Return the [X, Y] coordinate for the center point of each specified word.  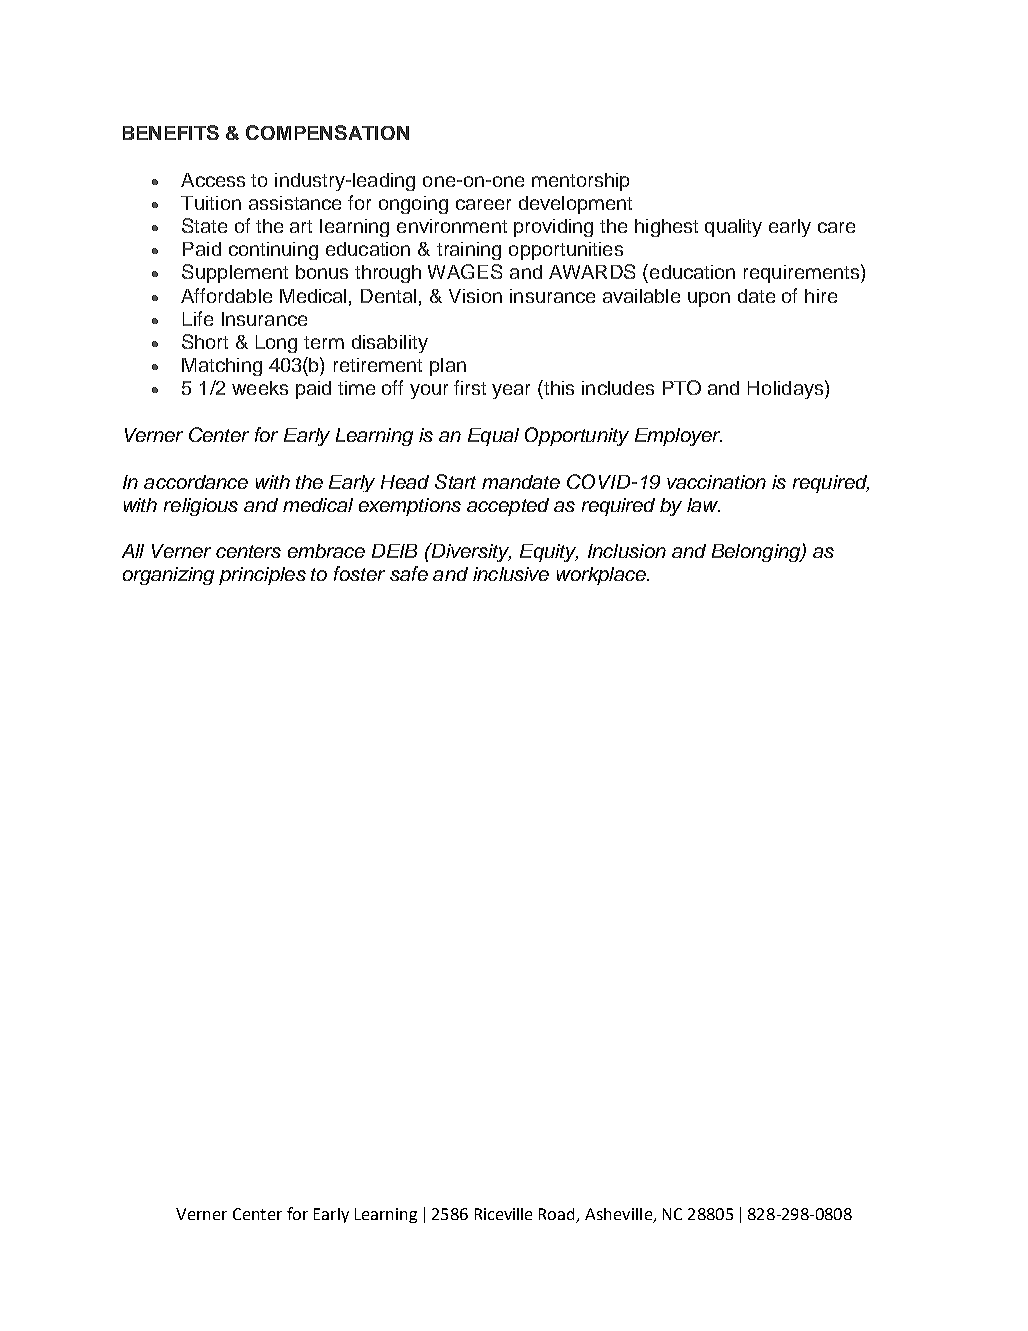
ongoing [413, 205]
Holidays [787, 389]
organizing [168, 576]
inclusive [511, 574]
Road [558, 1215]
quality [733, 228]
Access [213, 180]
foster [359, 573]
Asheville [619, 1215]
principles [262, 576]
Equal [493, 437]
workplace [602, 576]
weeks [260, 388]
